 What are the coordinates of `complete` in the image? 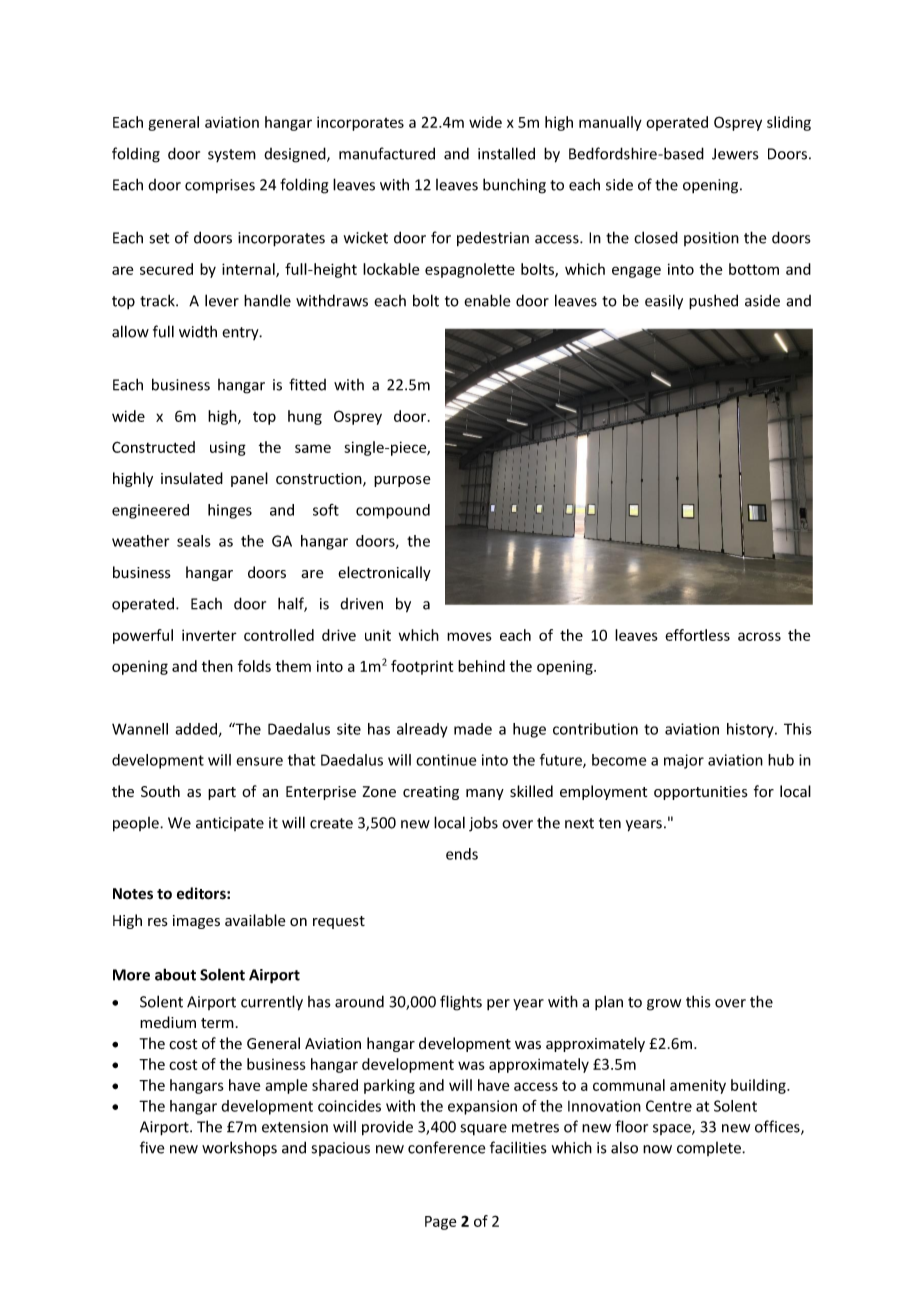 It's located at (710, 1149).
